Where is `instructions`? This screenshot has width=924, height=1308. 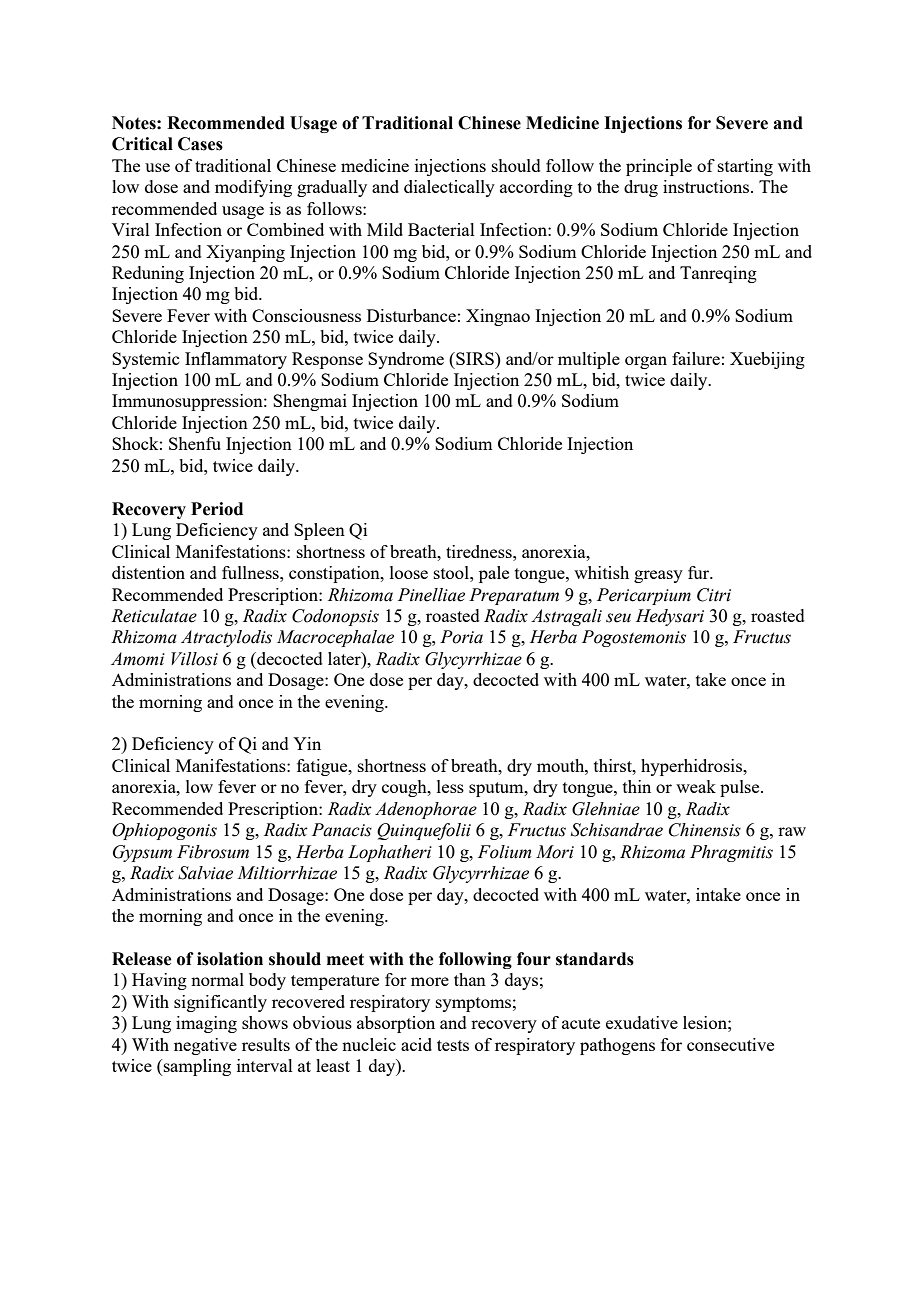
instructions is located at coordinates (707, 186).
